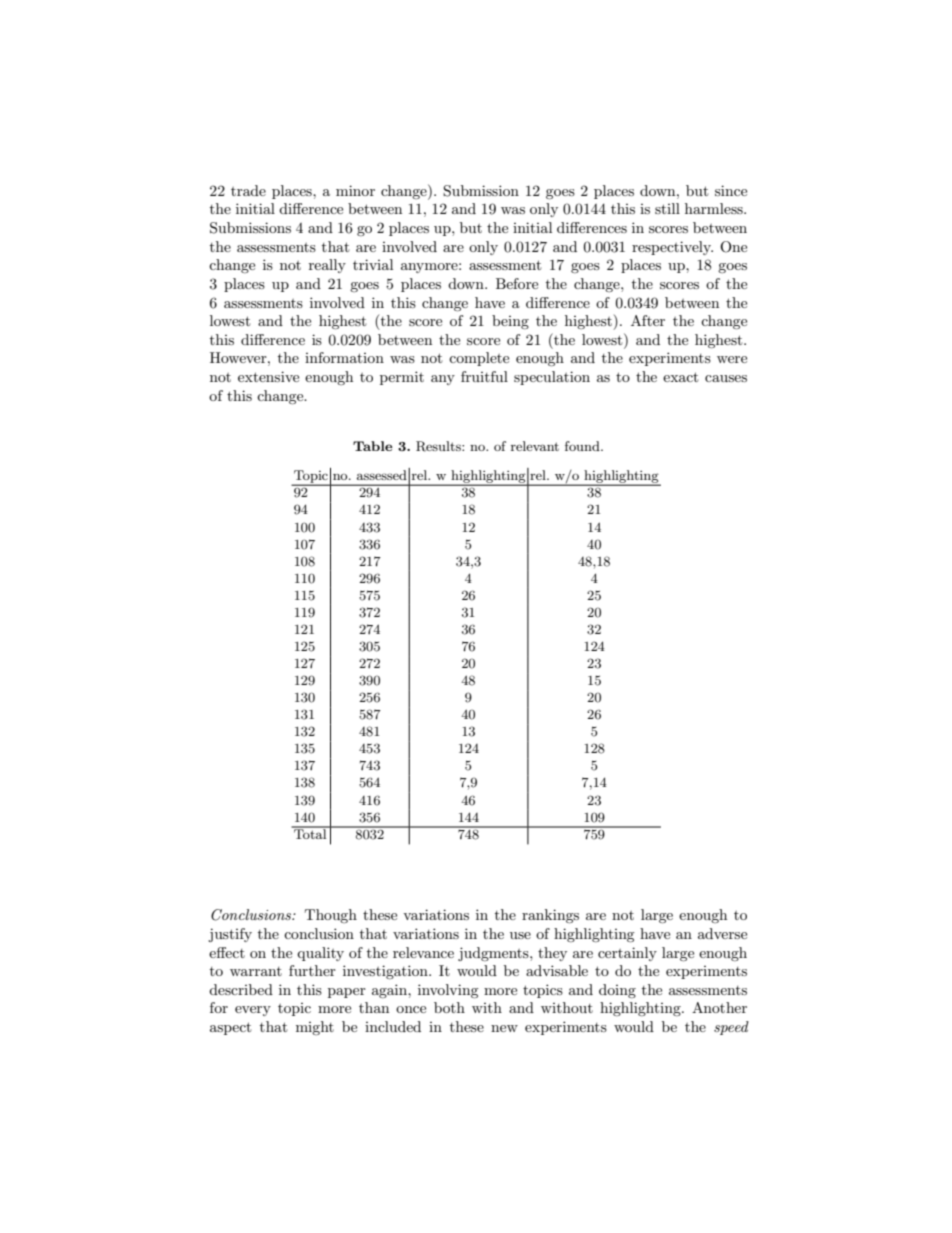  I want to click on rankings, so click(550, 916).
